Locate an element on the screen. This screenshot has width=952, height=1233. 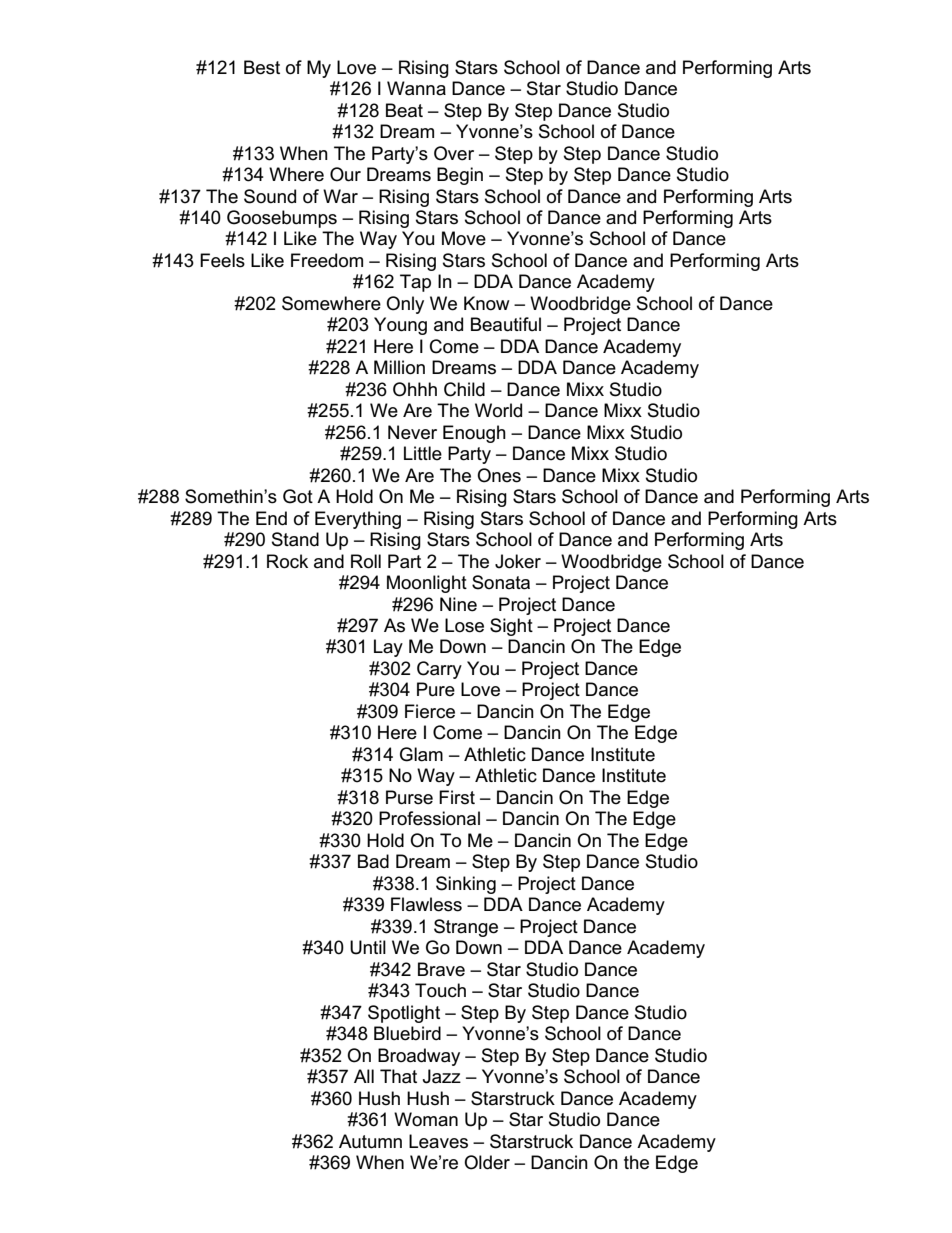
Over is located at coordinates (454, 153).
